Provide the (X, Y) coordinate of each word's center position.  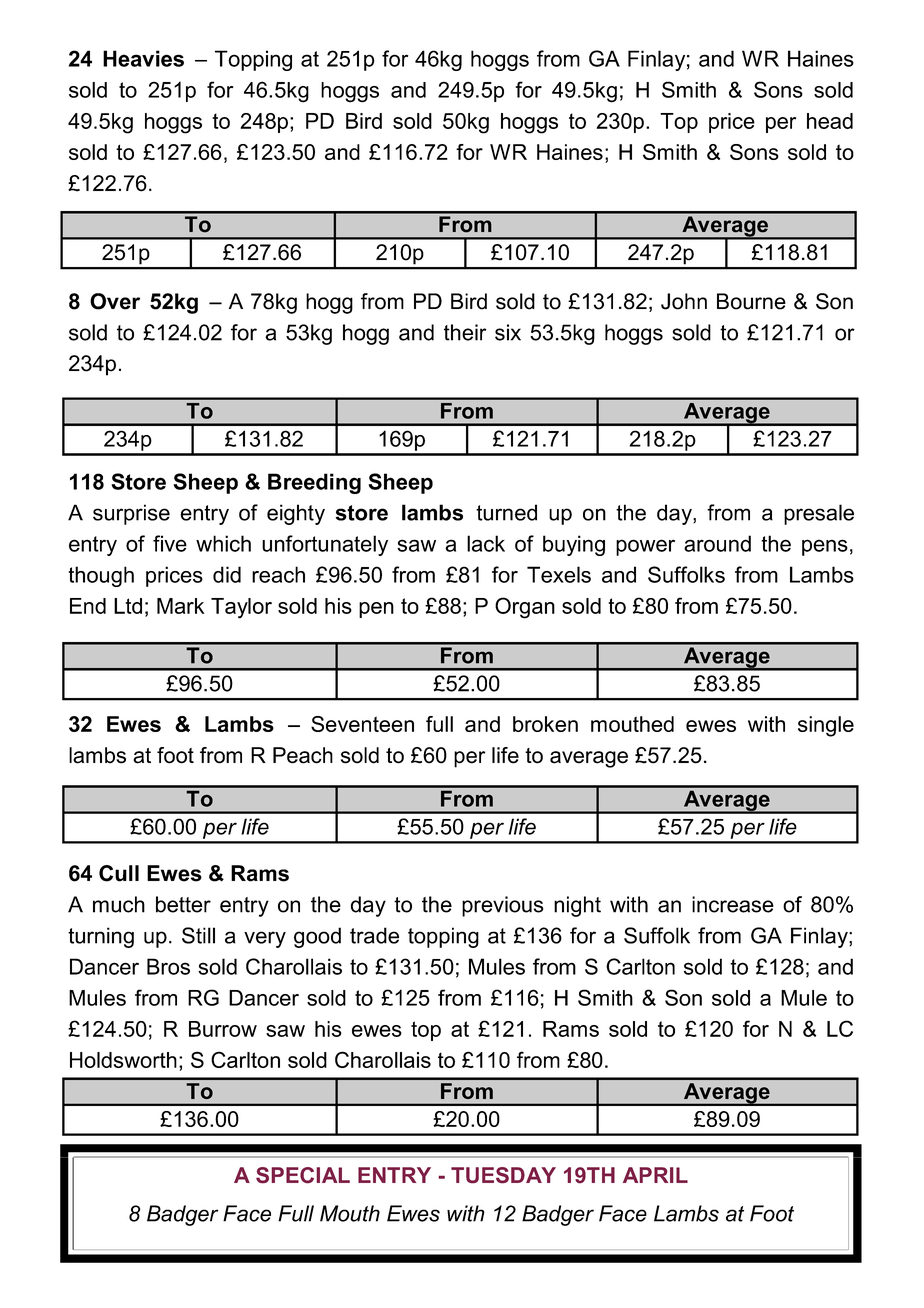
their (465, 332)
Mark (181, 606)
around (717, 543)
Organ (525, 608)
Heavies (143, 58)
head (830, 121)
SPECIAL (303, 1175)
